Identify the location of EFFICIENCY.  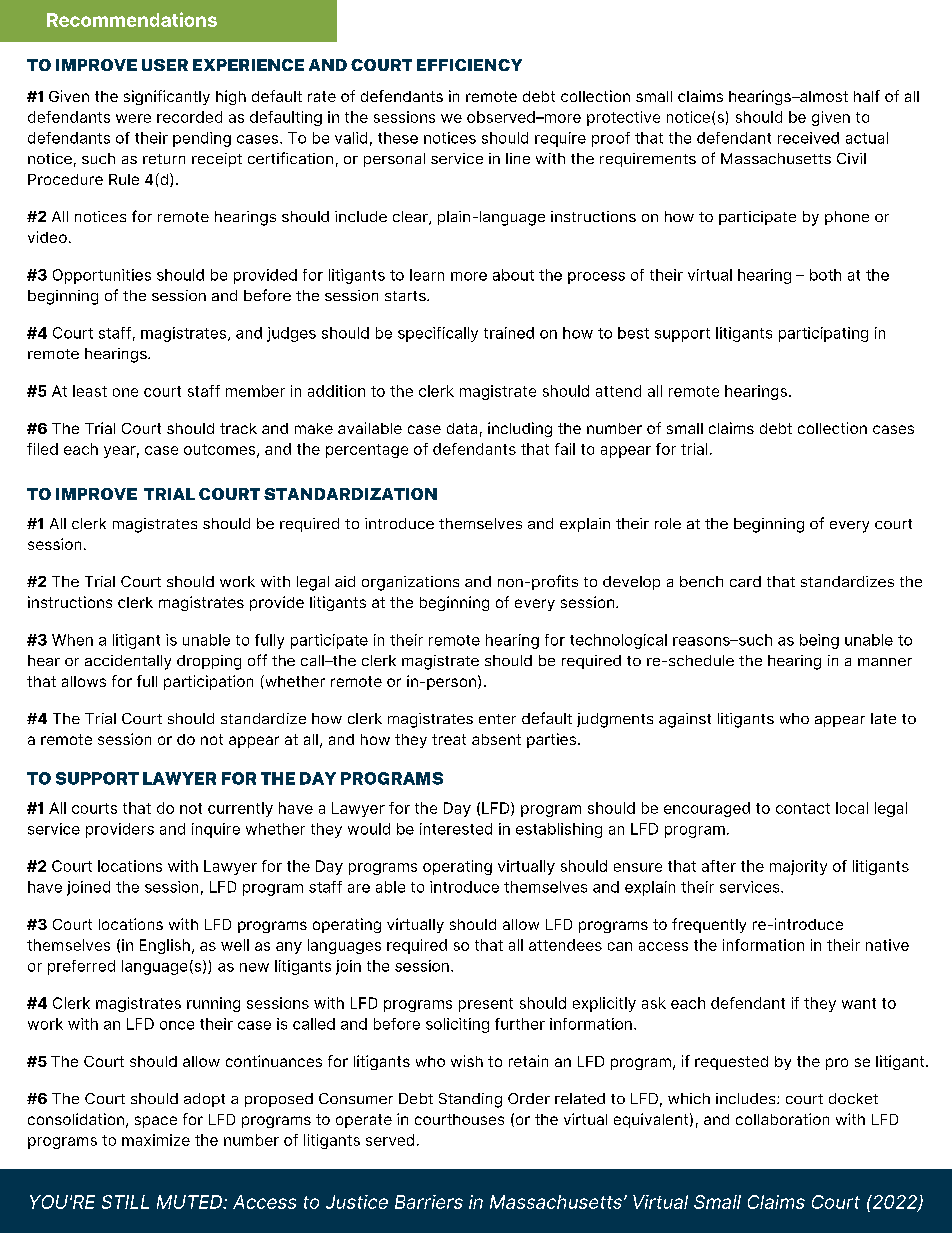
(469, 65).
